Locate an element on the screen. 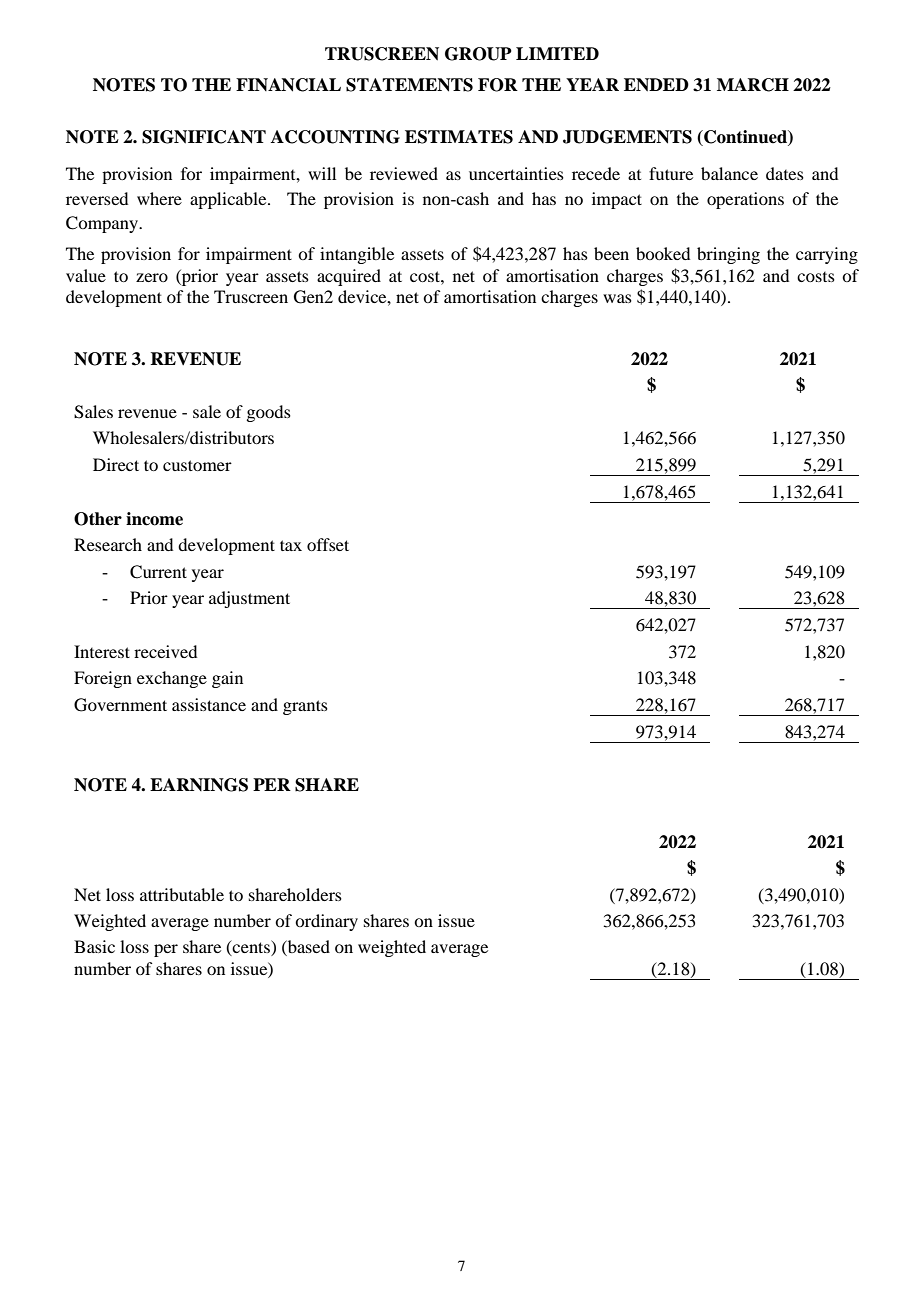  ordinary is located at coordinates (326, 922).
